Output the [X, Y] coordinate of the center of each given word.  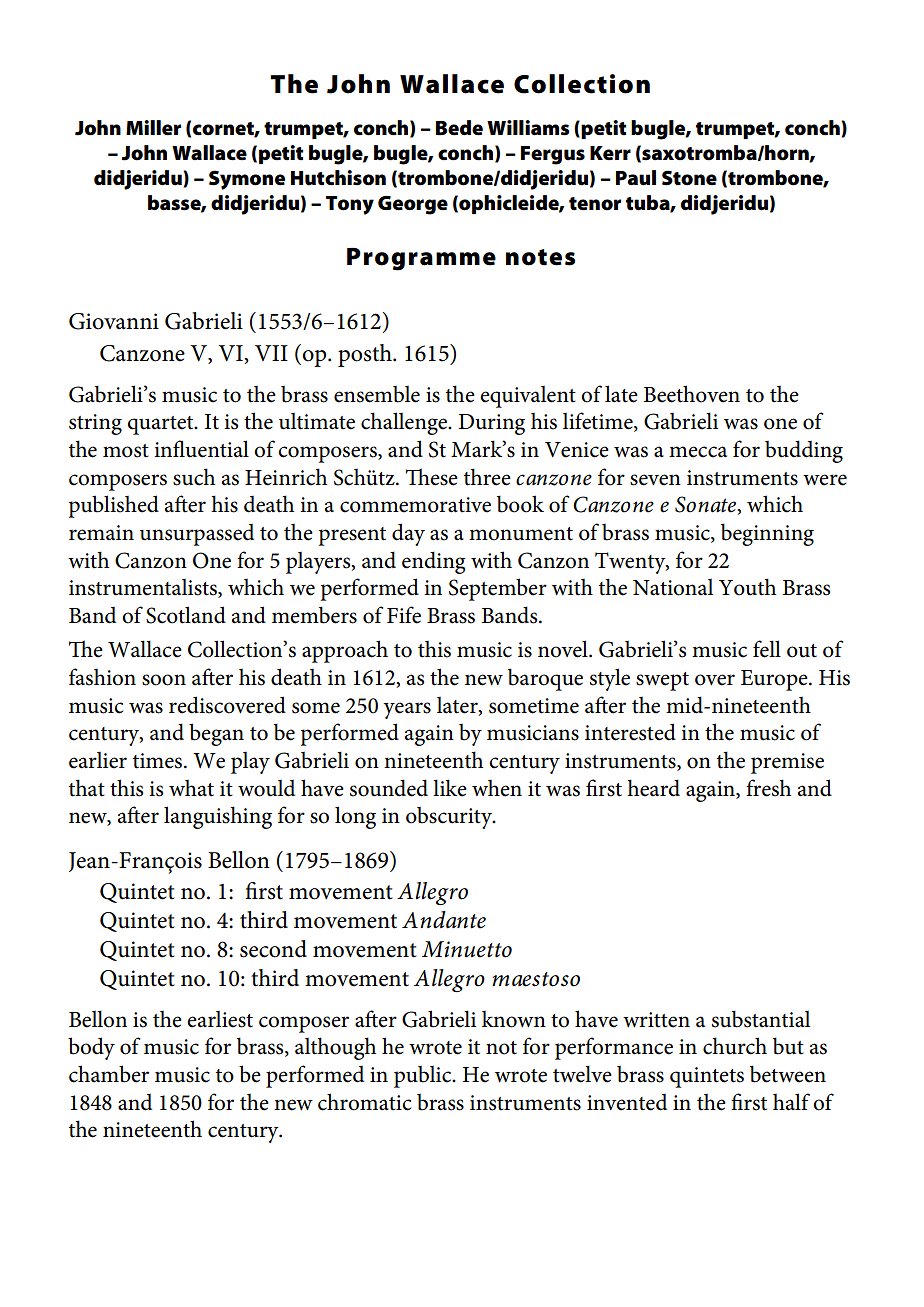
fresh [768, 788]
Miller [153, 128]
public [424, 1077]
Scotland [186, 615]
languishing [218, 817]
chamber [109, 1074]
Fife [404, 615]
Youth [747, 587]
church [735, 1046]
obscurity [450, 818]
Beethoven [692, 394]
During [491, 424]
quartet [162, 425]
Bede [459, 128]
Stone [689, 178]
